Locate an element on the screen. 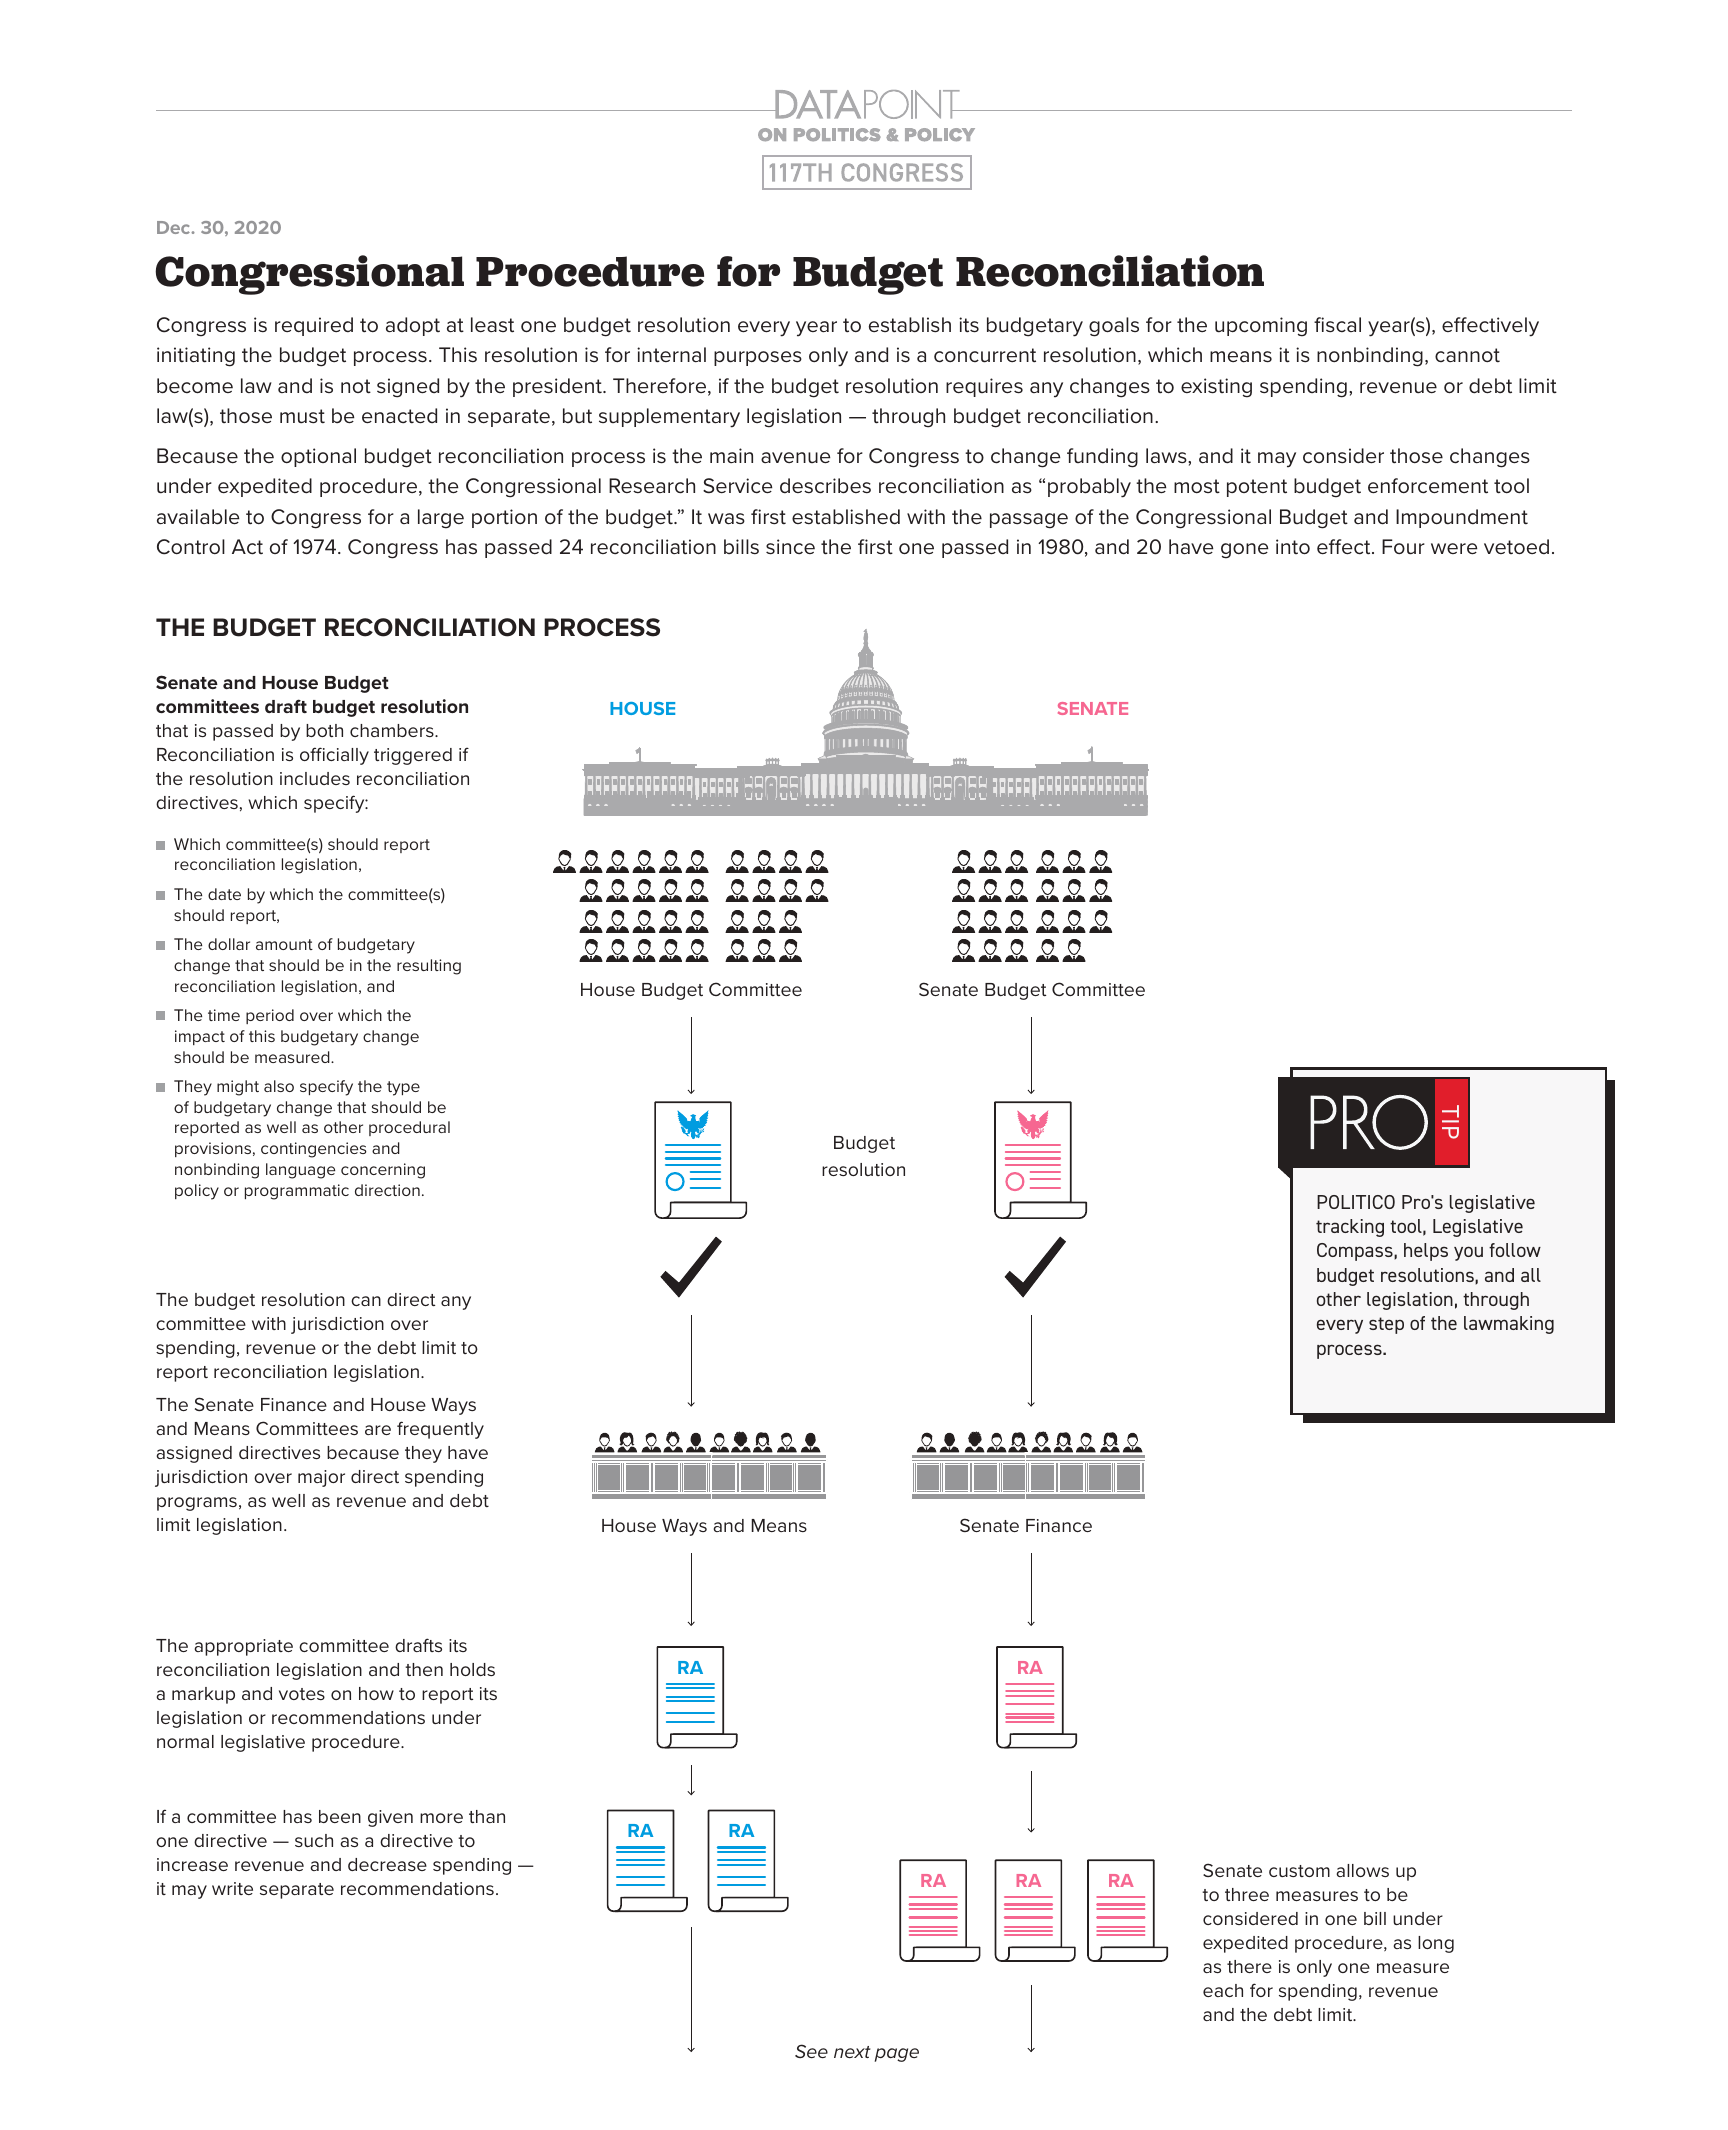  next is located at coordinates (852, 2052).
